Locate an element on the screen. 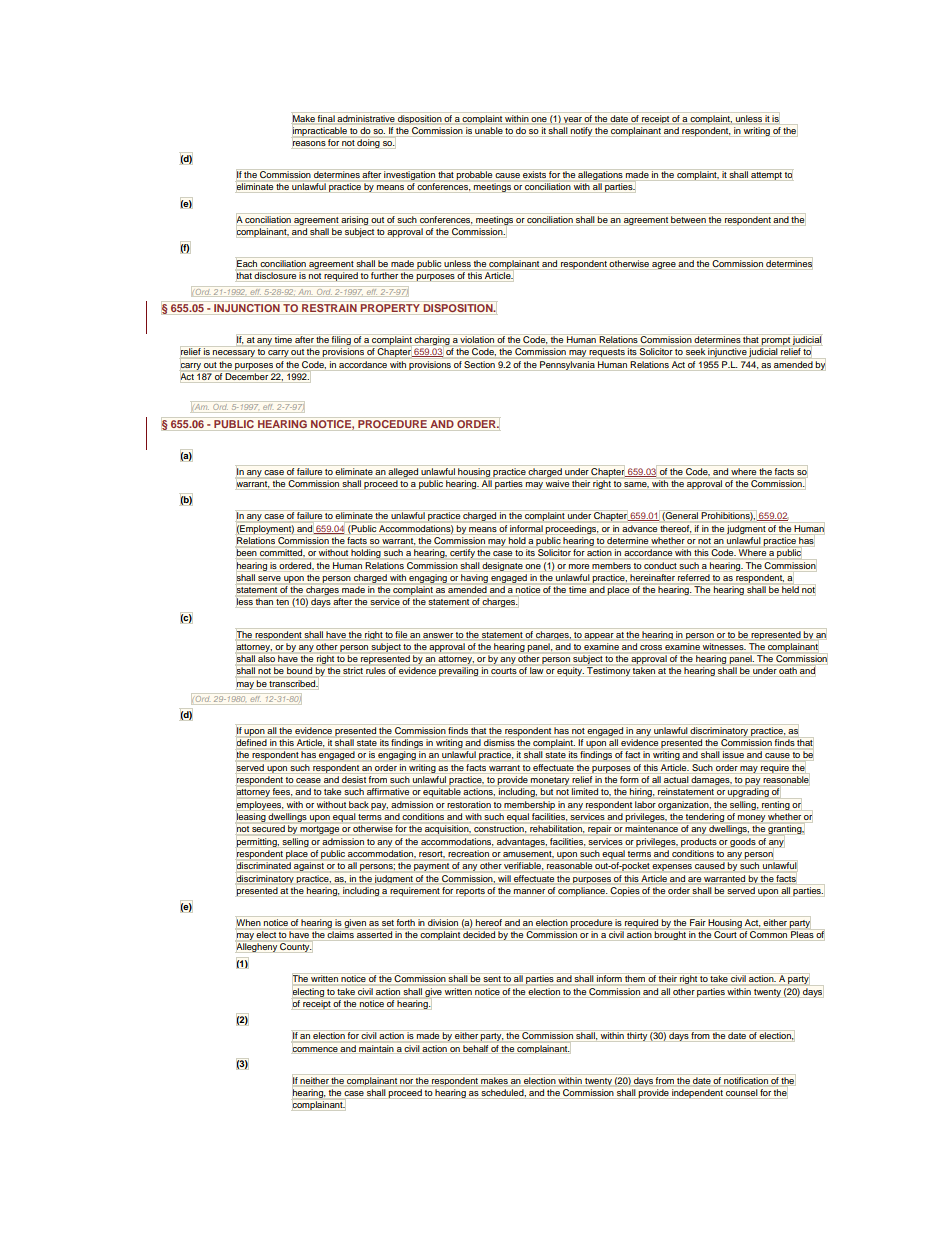 The width and height of the screenshot is (952, 1233). dismiss is located at coordinates (499, 742).
